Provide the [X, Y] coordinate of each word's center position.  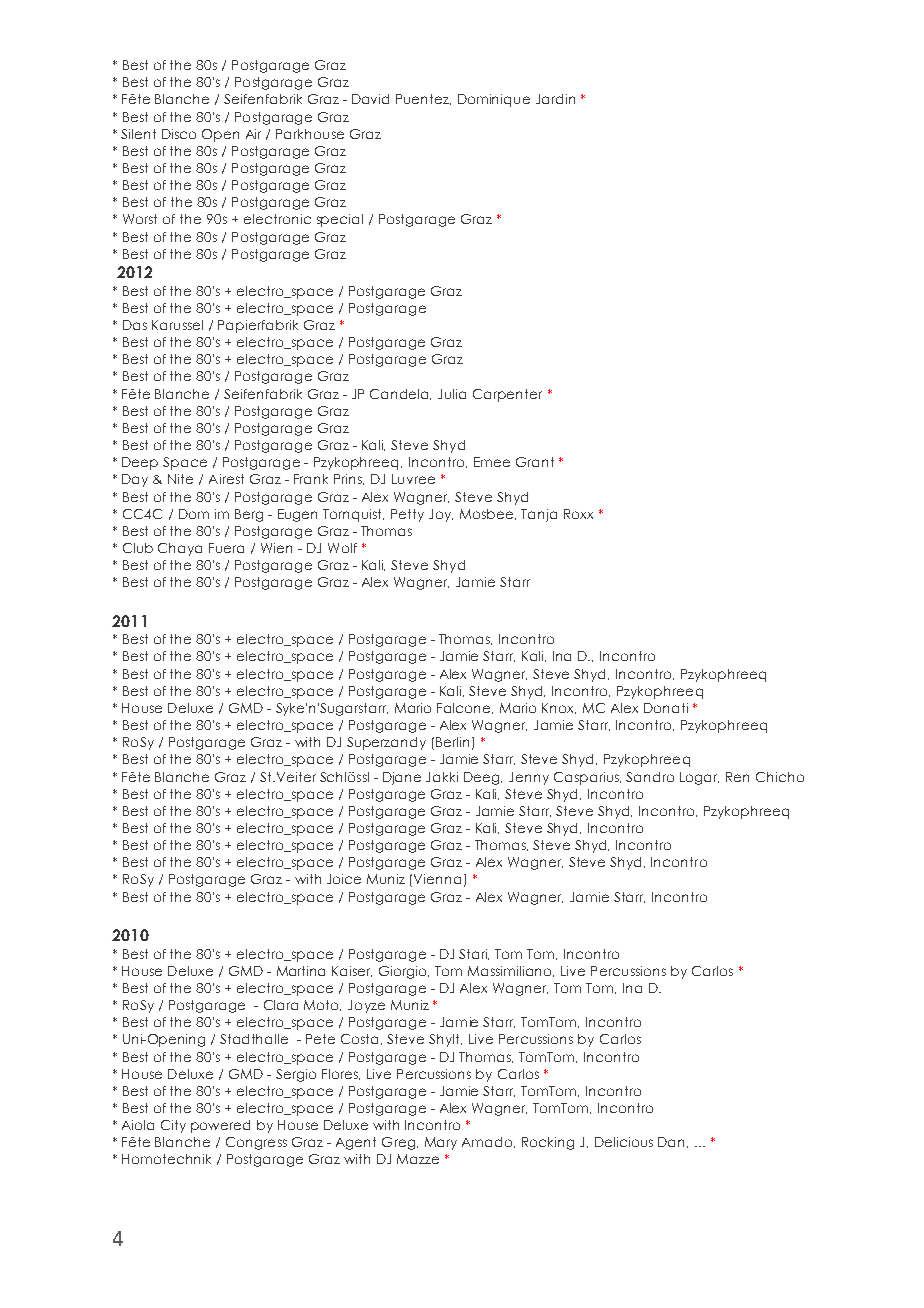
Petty [407, 515]
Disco [179, 134]
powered [220, 1126]
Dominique [494, 100]
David [370, 99]
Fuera [226, 548]
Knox [559, 708]
